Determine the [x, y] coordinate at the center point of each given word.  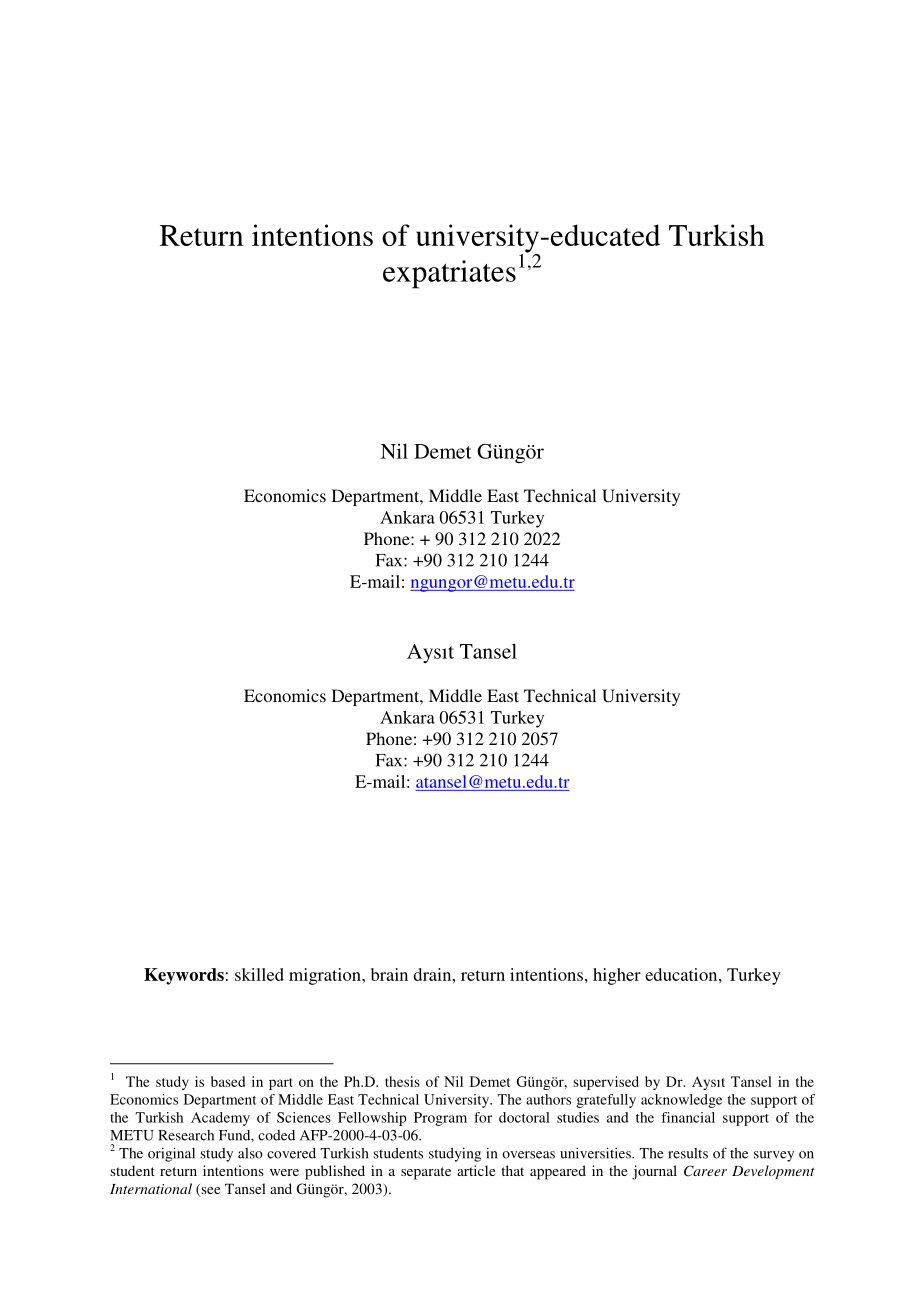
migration [326, 976]
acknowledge [681, 1101]
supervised [606, 1083]
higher [617, 976]
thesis [402, 1081]
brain [389, 974]
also [250, 1153]
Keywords [184, 976]
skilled [259, 974]
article [476, 1170]
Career [705, 1171]
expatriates [449, 274]
